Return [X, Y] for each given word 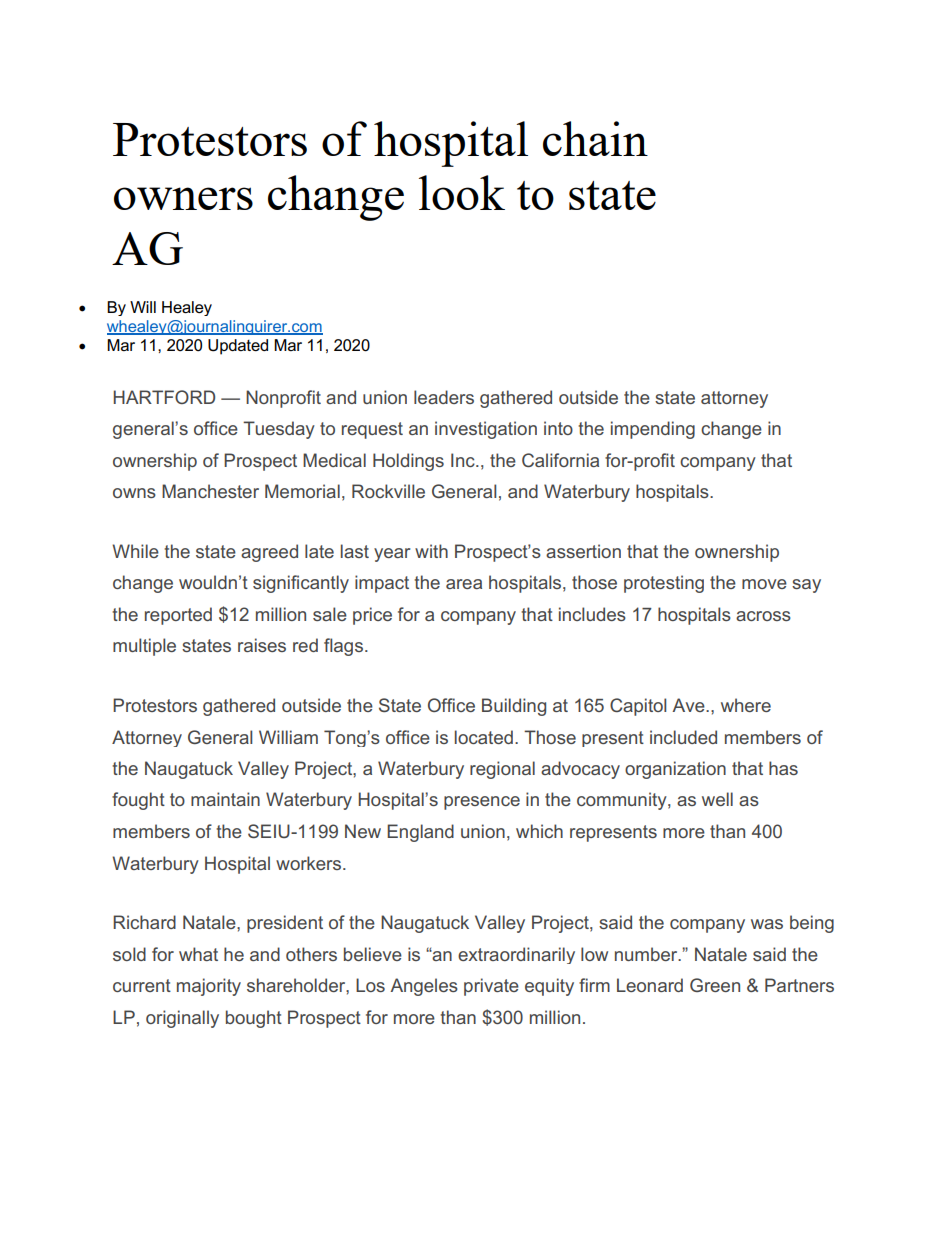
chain [595, 138]
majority [209, 987]
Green [715, 985]
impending [653, 430]
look [462, 192]
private [491, 987]
